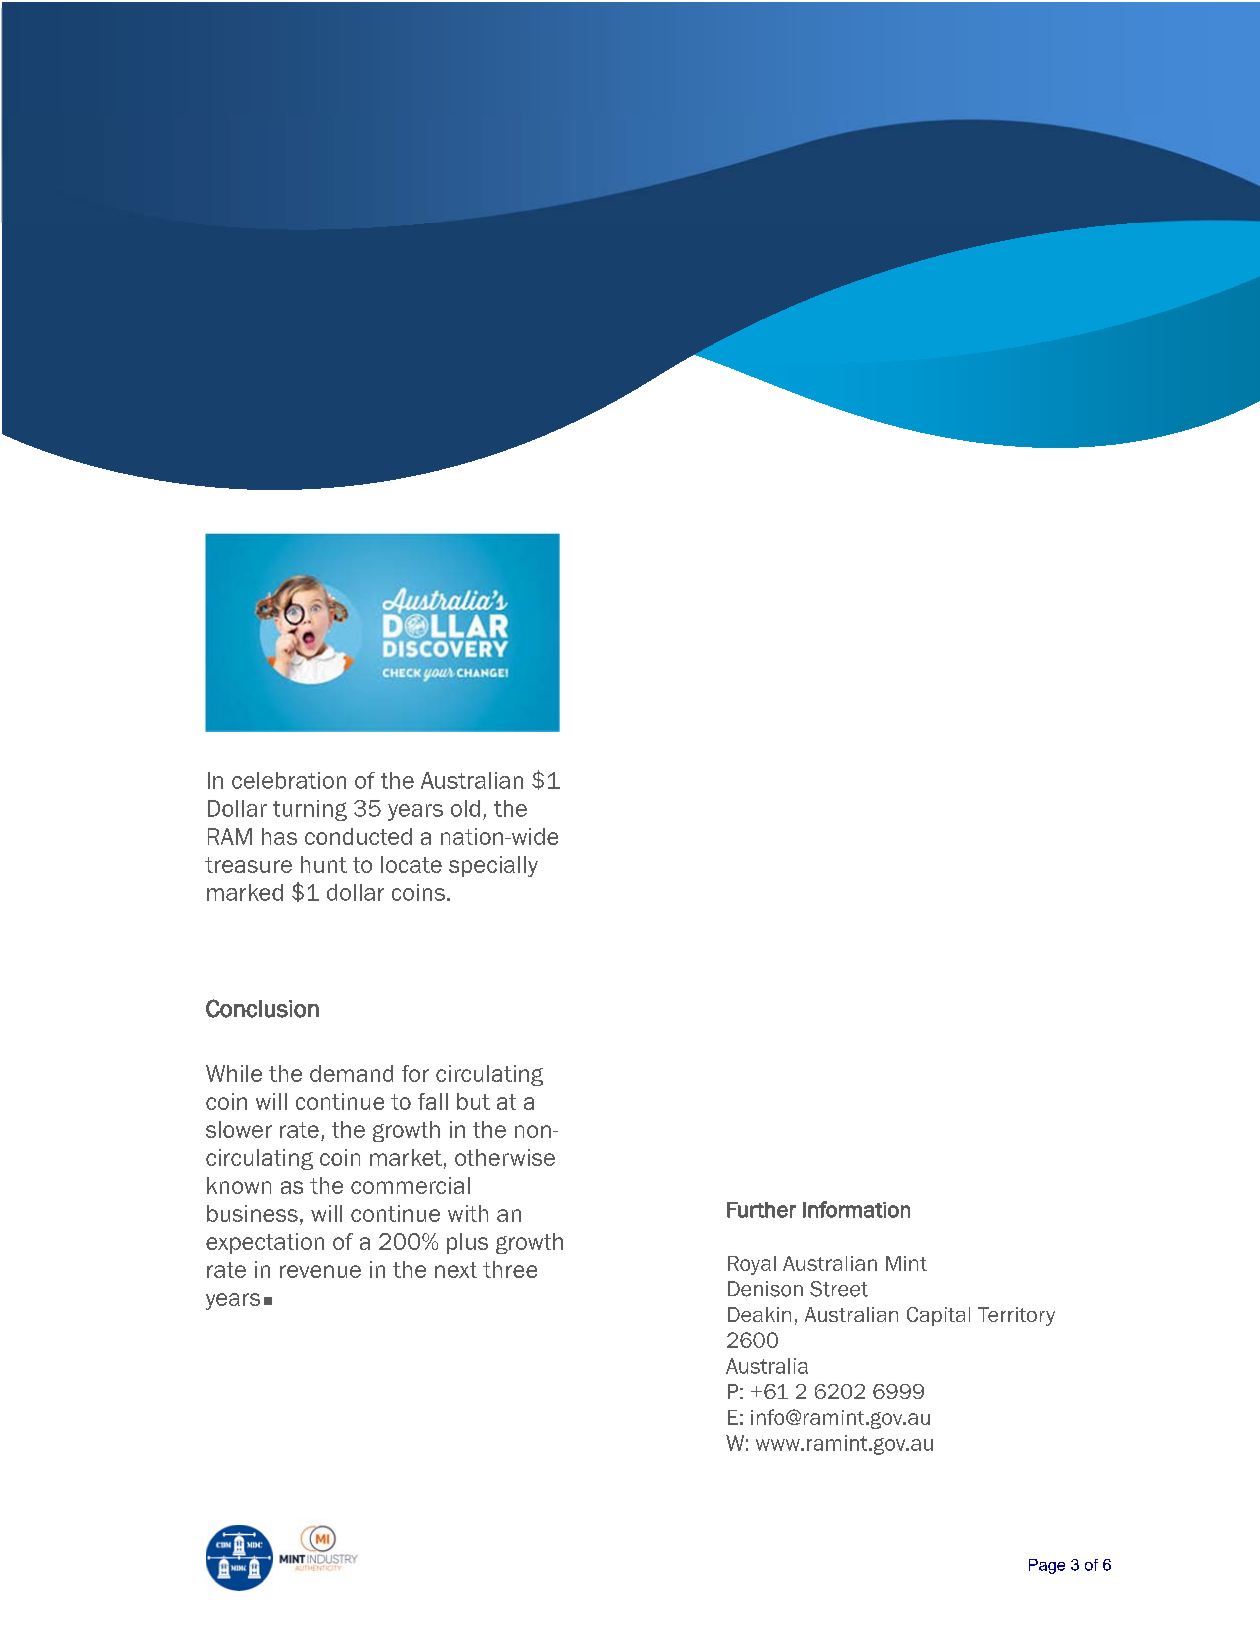 This page has width=1260, height=1630. Describe the element at coordinates (1047, 1566) in the page. I see `Page` at that location.
